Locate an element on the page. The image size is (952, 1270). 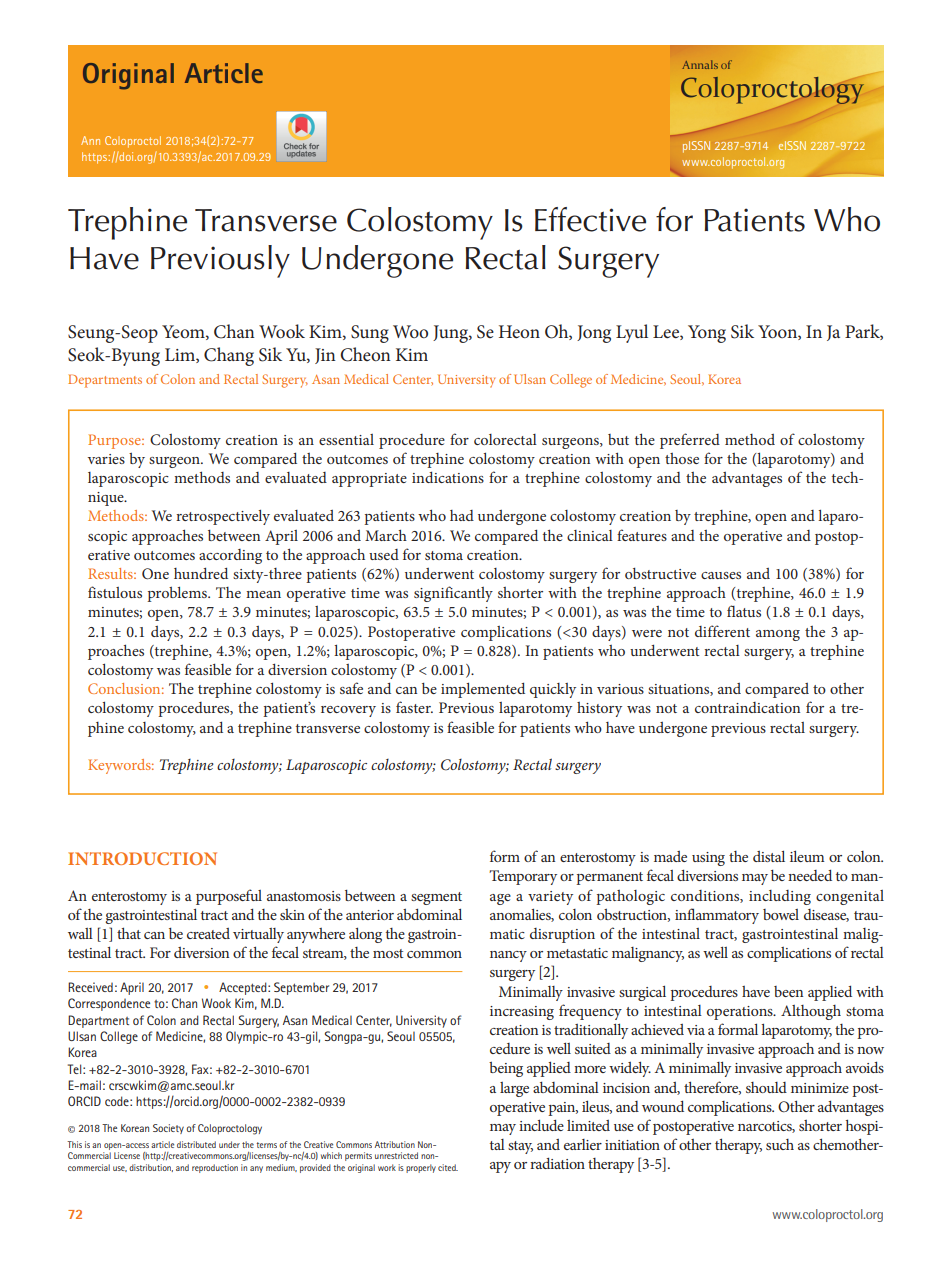
Society is located at coordinates (168, 1129).
